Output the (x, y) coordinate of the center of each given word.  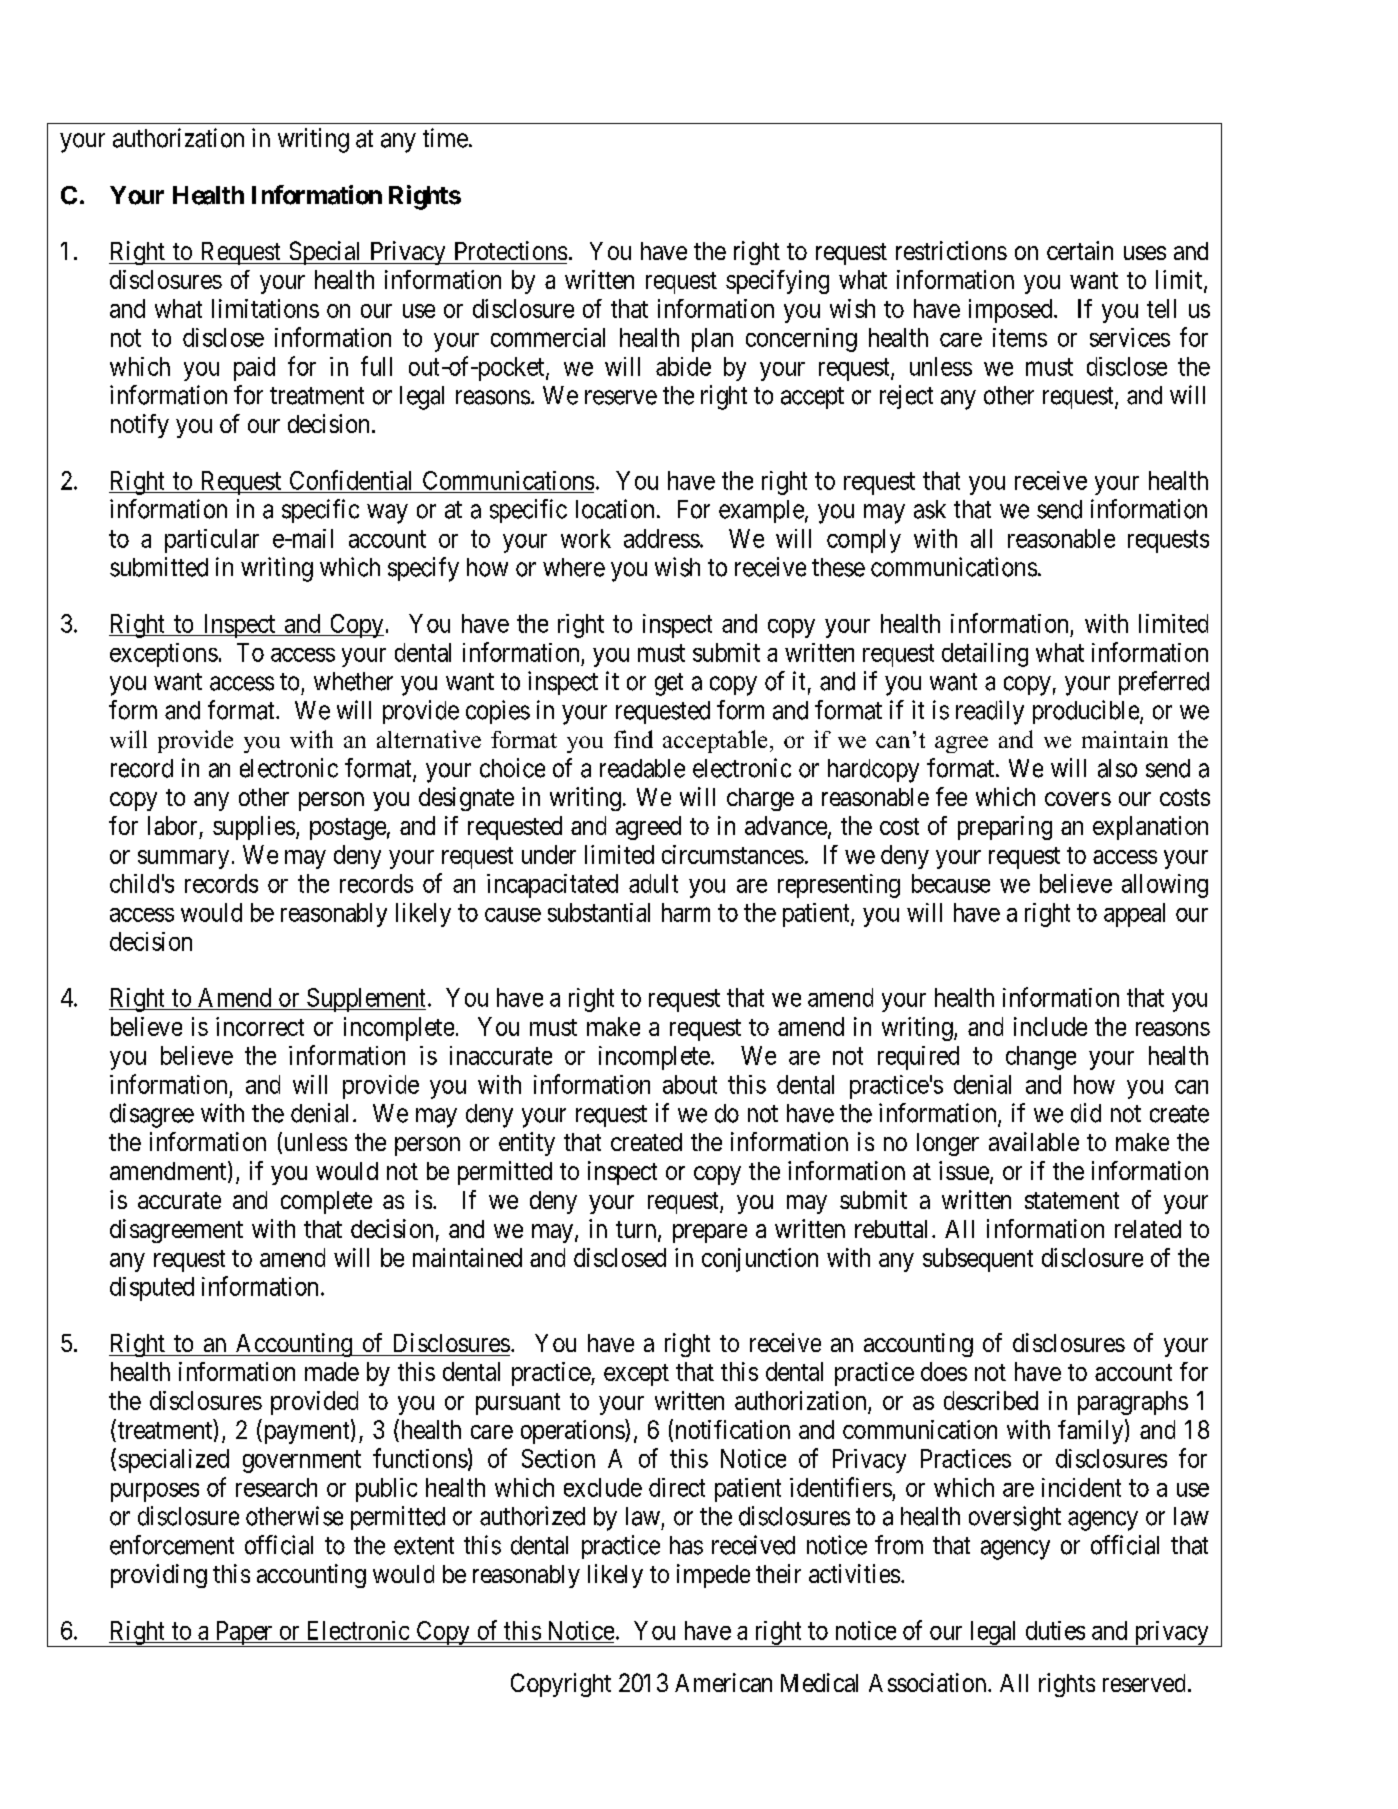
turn (637, 1231)
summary (183, 859)
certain (1080, 250)
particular (212, 541)
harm (686, 912)
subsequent (978, 1260)
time (445, 138)
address (662, 538)
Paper (244, 1634)
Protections (511, 250)
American (723, 1682)
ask (930, 509)
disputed (152, 1289)
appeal (1134, 915)
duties (1055, 1630)
